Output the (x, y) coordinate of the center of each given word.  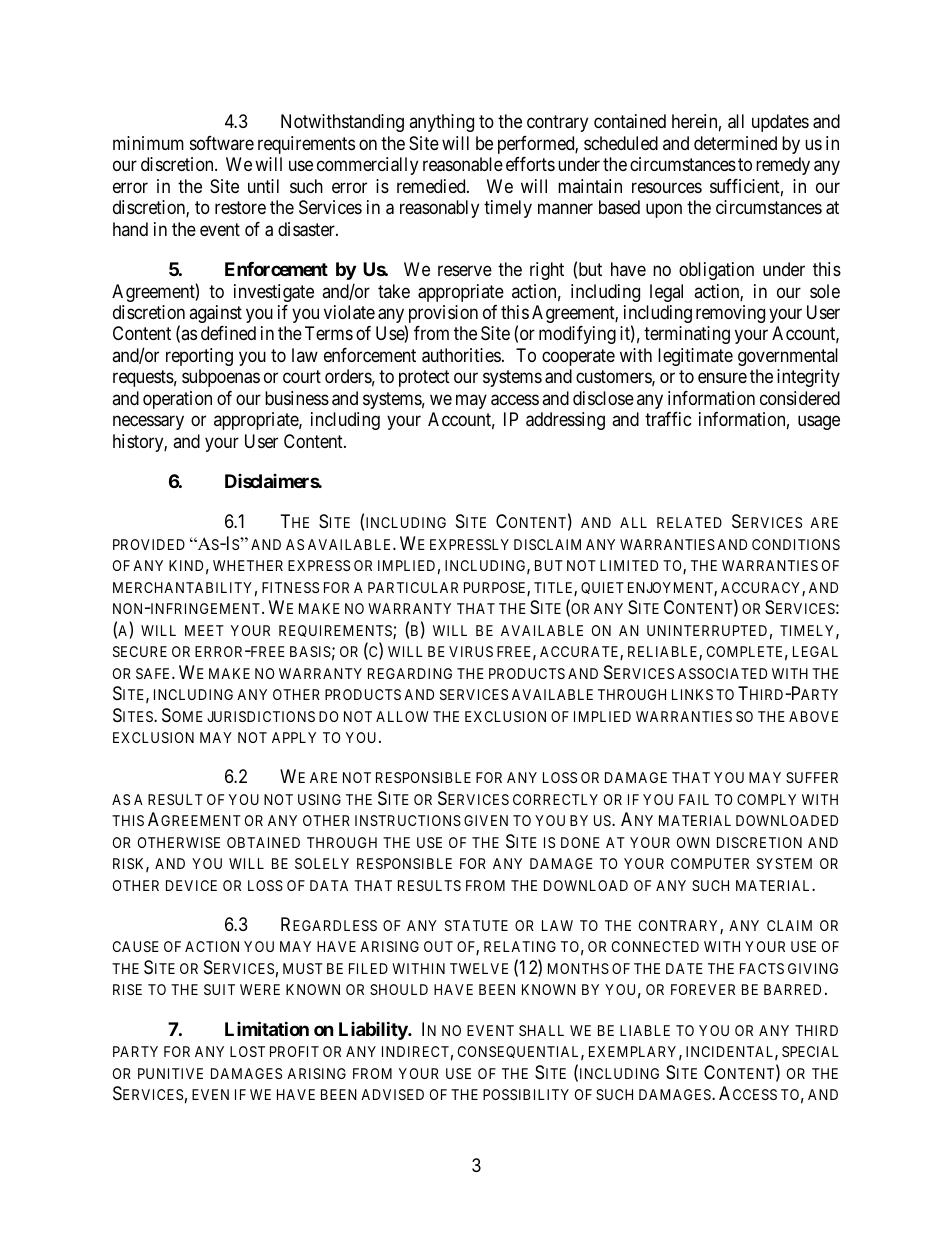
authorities (461, 355)
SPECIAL (810, 1051)
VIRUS (471, 651)
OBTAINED (263, 842)
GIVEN (486, 820)
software (222, 143)
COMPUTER (710, 863)
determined (735, 143)
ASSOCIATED (722, 673)
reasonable (463, 164)
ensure (722, 378)
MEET (204, 630)
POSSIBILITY (526, 1094)
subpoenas (221, 378)
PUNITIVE (170, 1073)
